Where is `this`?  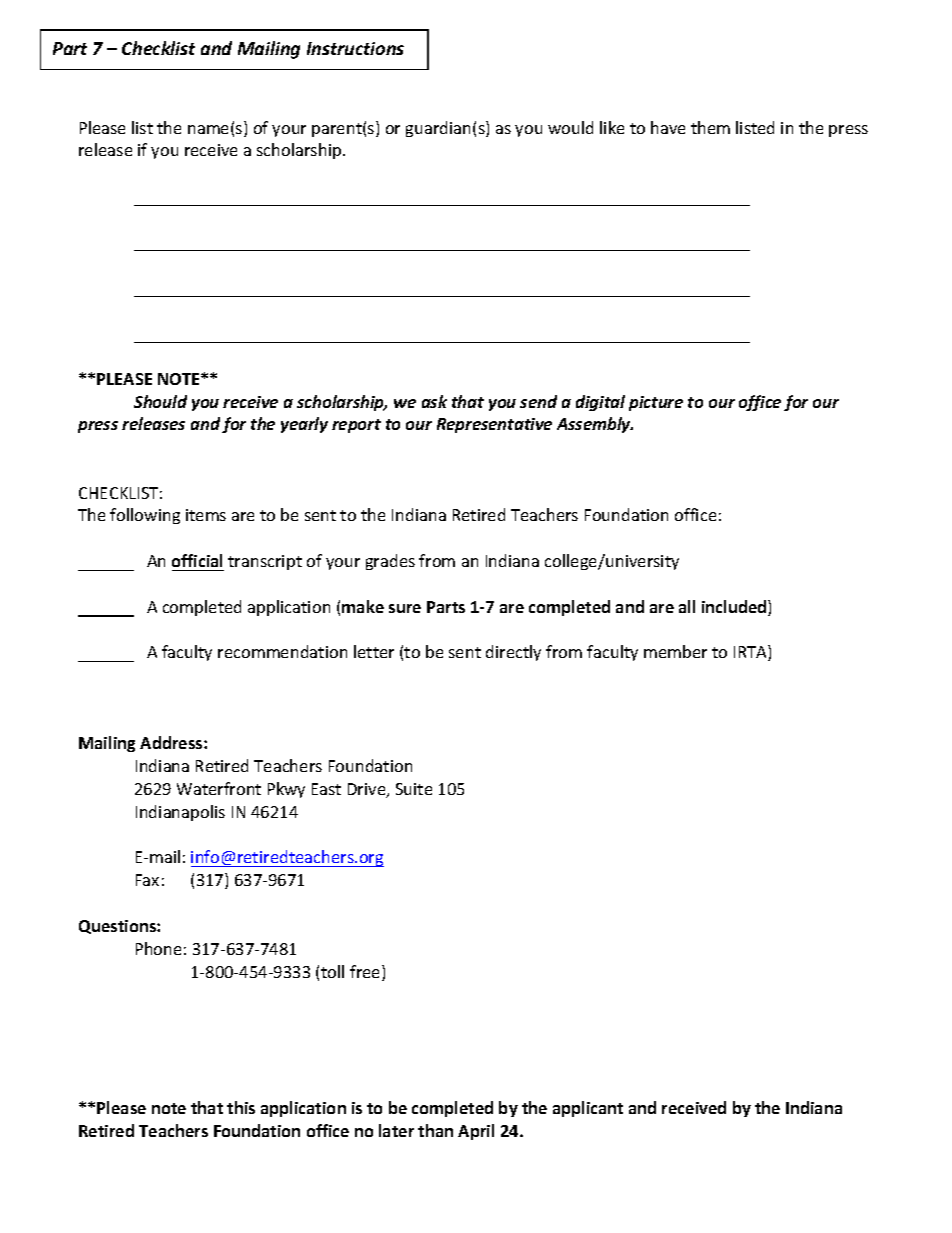 this is located at coordinates (241, 1107).
